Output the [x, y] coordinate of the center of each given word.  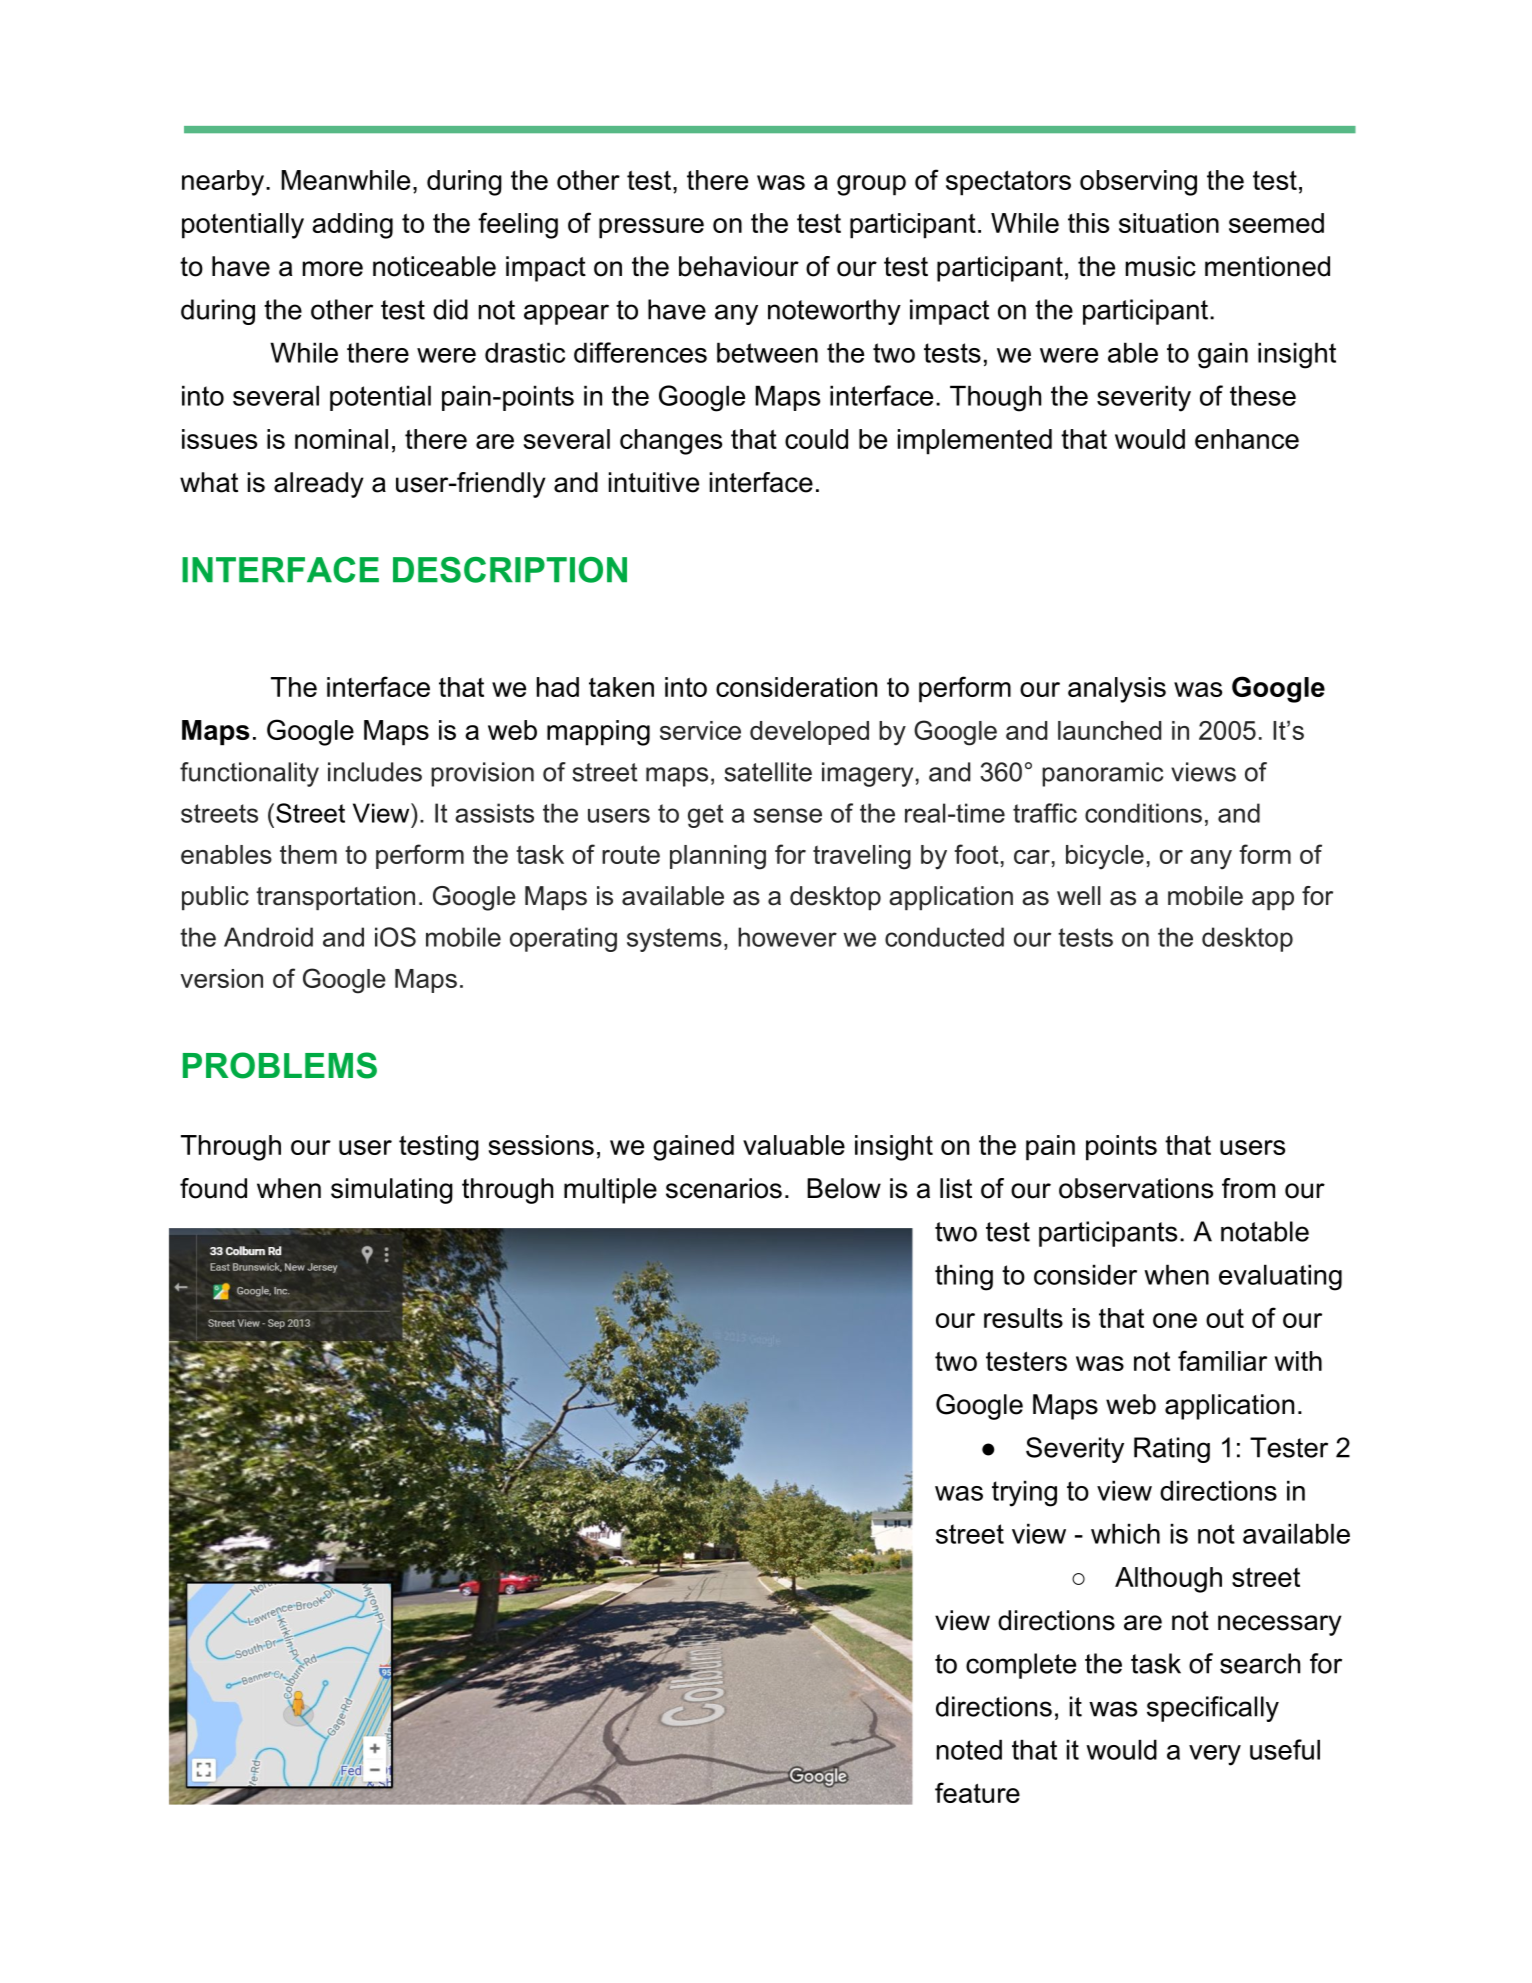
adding [352, 226]
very [1215, 1755]
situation [1169, 223]
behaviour [739, 266]
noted [969, 1749]
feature [977, 1792]
